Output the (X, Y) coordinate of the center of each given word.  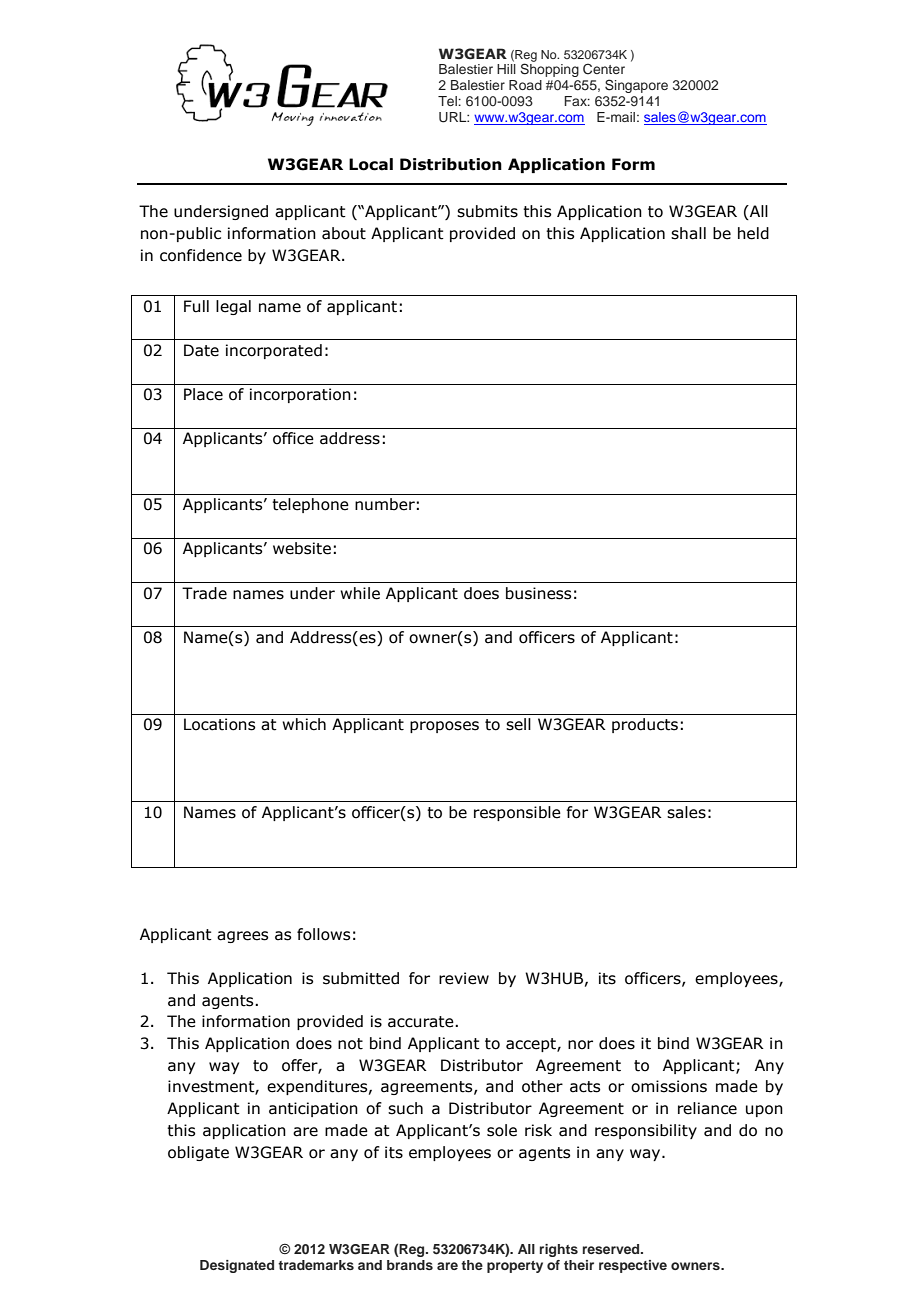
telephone (310, 505)
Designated (237, 1266)
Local (371, 164)
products (645, 725)
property (515, 1267)
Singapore (636, 86)
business (538, 593)
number (385, 504)
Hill (506, 69)
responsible (517, 813)
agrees (242, 937)
